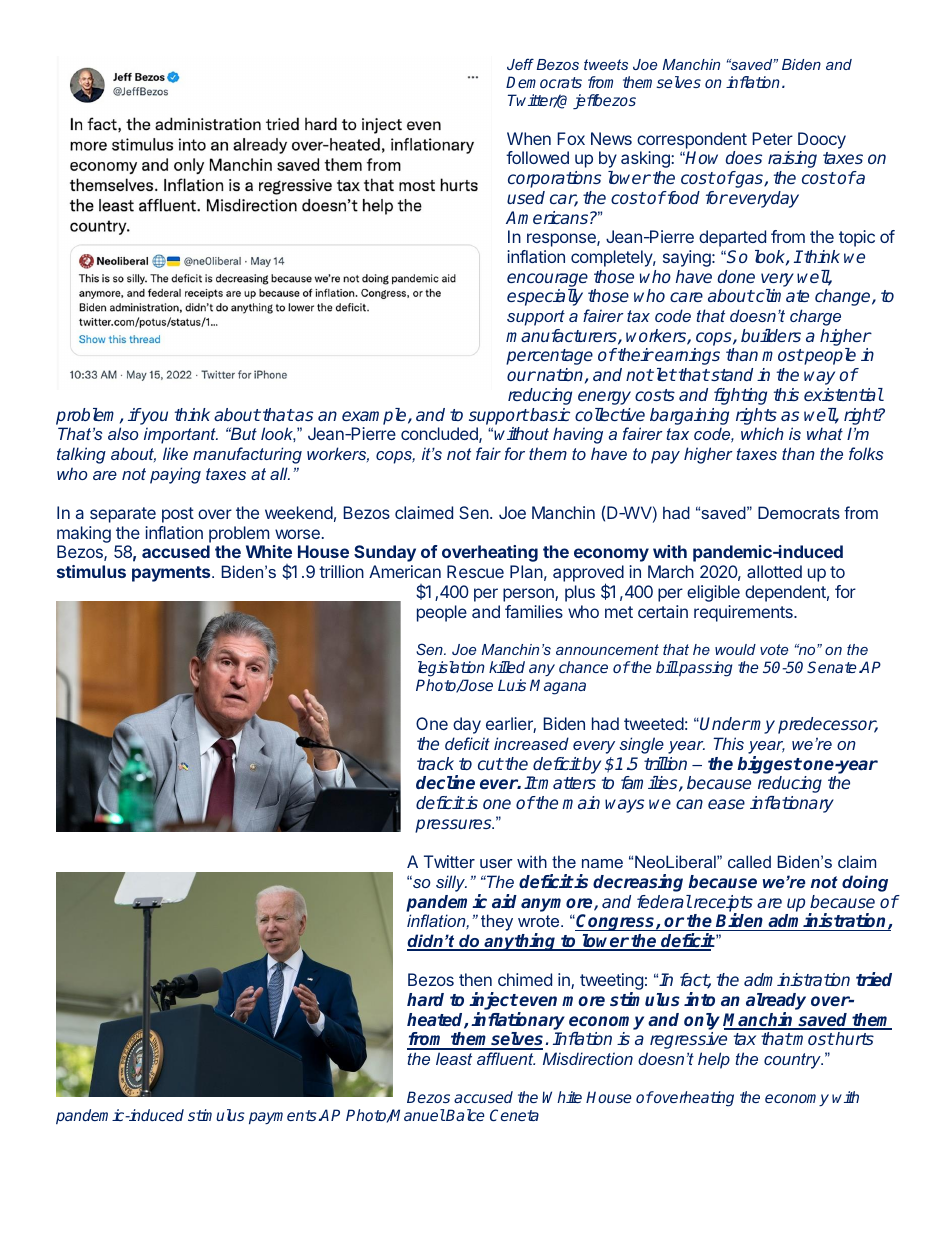 The width and height of the page is (952, 1233). What do you see at coordinates (772, 138) in the page?
I see `Peter` at bounding box center [772, 138].
